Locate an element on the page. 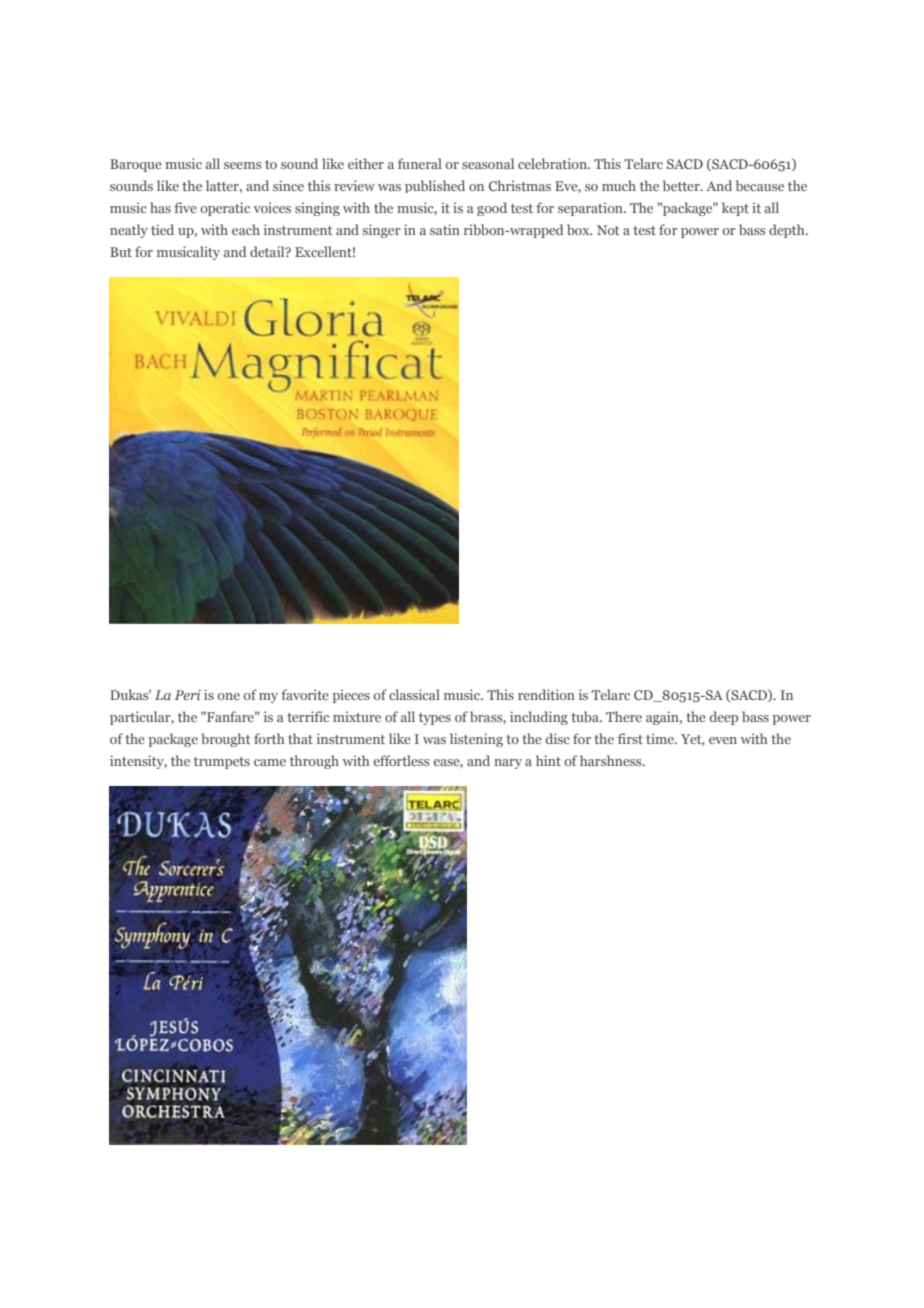  published is located at coordinates (435, 186).
